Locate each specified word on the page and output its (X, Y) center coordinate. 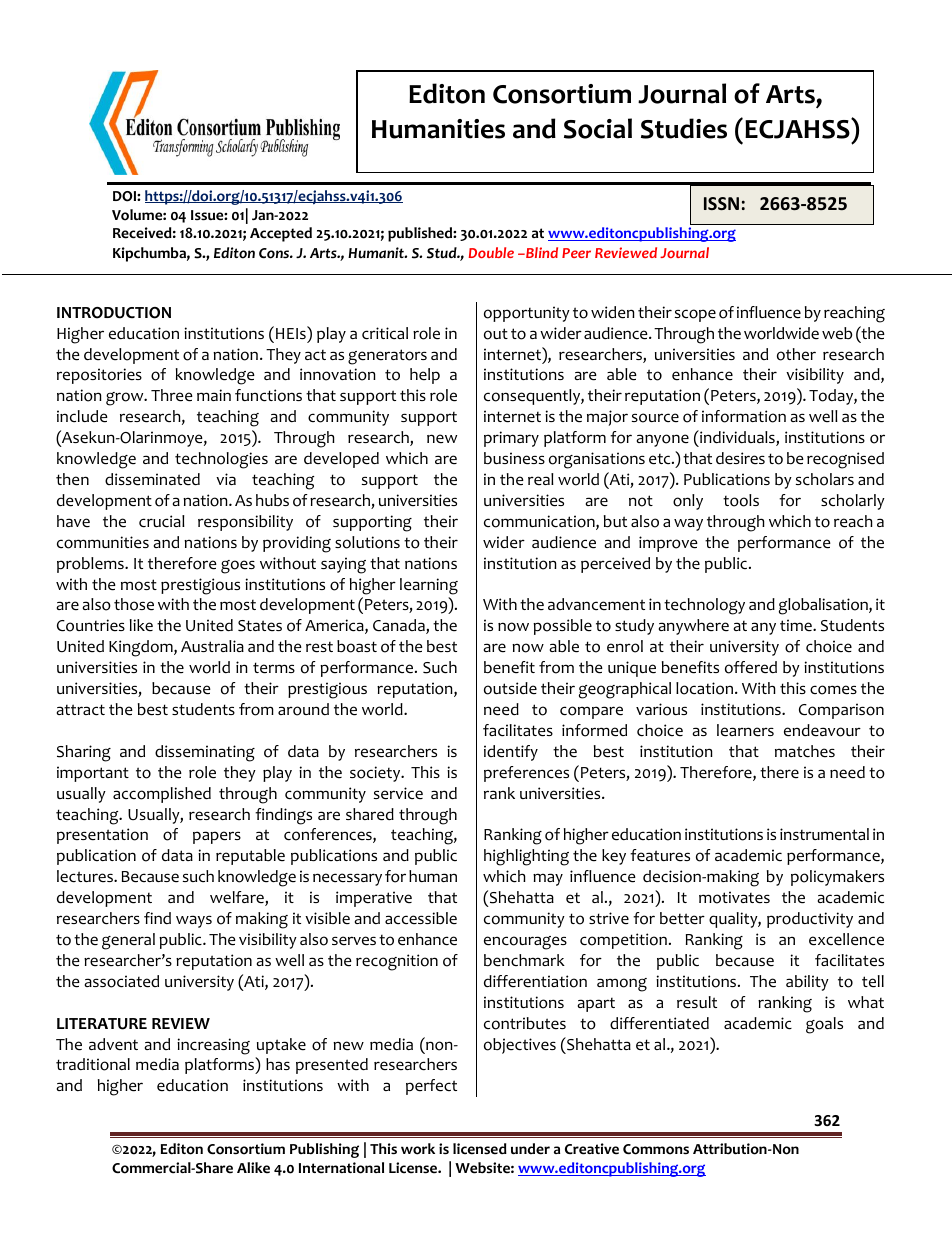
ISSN (721, 203)
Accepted (281, 234)
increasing (213, 1046)
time (797, 625)
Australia (212, 646)
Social (598, 128)
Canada (400, 626)
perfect (431, 1087)
